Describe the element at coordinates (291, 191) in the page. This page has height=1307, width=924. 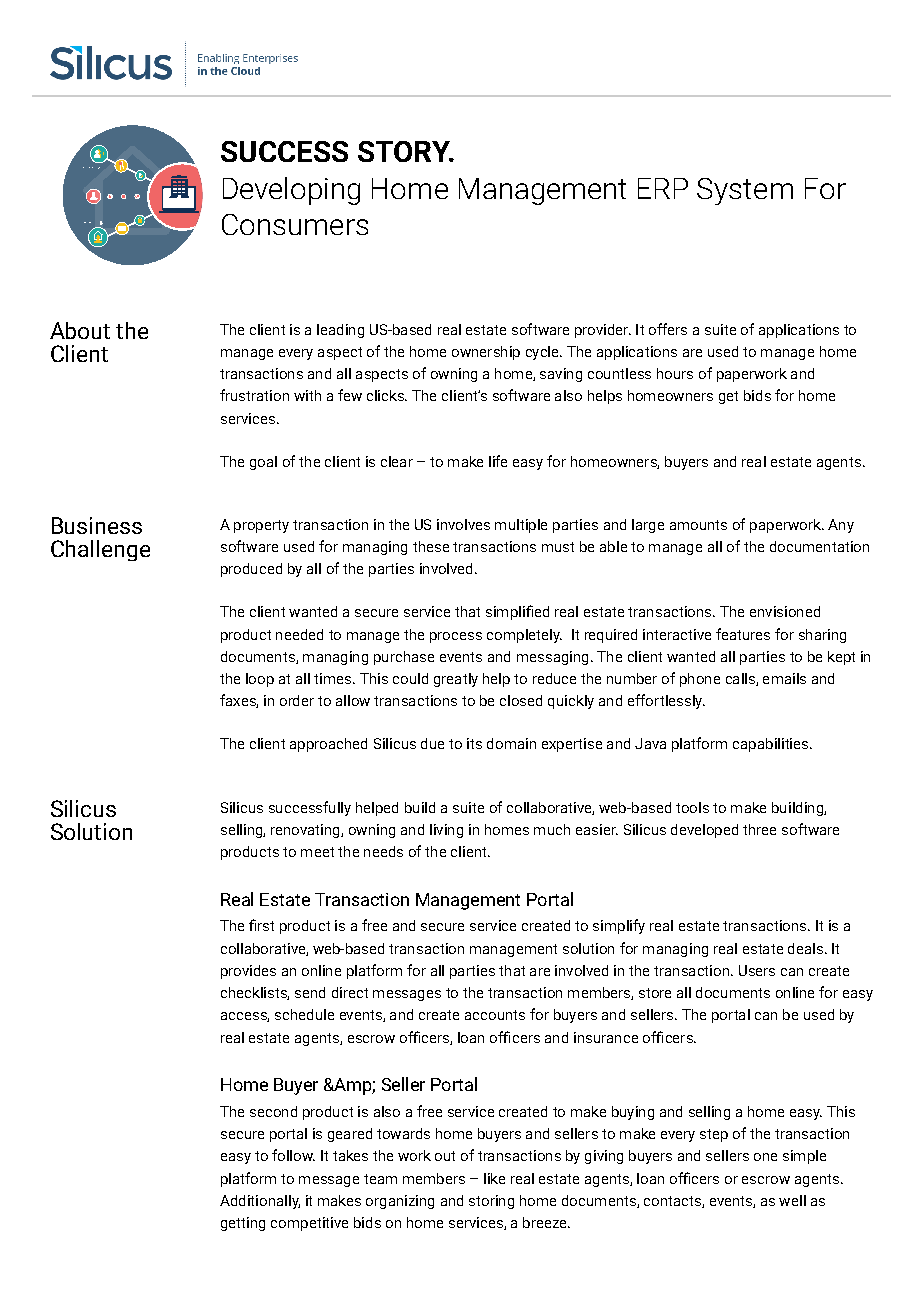
I see `Developing` at that location.
